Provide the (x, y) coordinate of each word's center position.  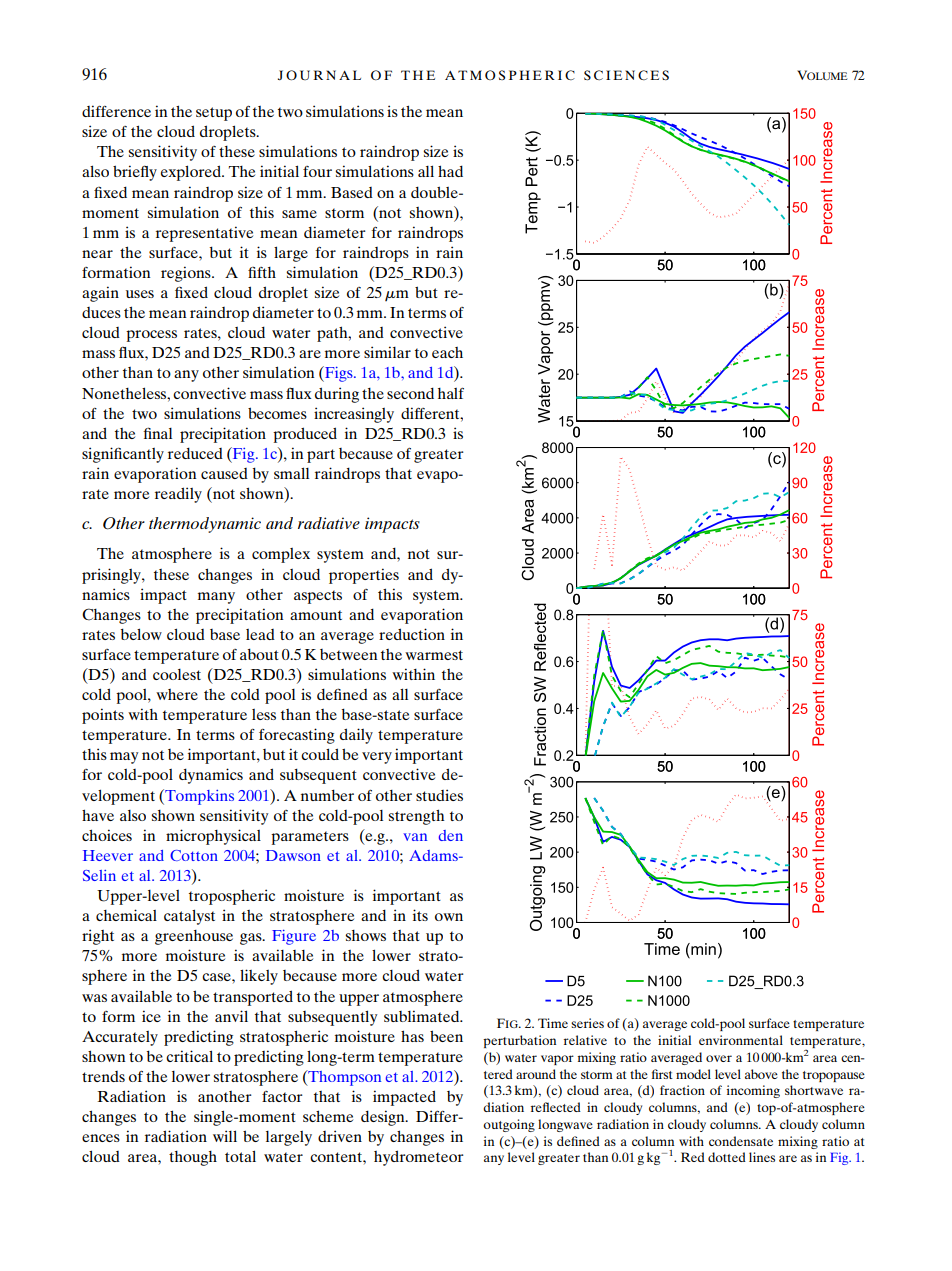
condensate (741, 1141)
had (450, 171)
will (225, 1136)
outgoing (509, 1125)
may (124, 758)
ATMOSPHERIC (510, 75)
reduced (195, 453)
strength (416, 817)
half (451, 393)
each (447, 352)
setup (214, 114)
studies (439, 795)
